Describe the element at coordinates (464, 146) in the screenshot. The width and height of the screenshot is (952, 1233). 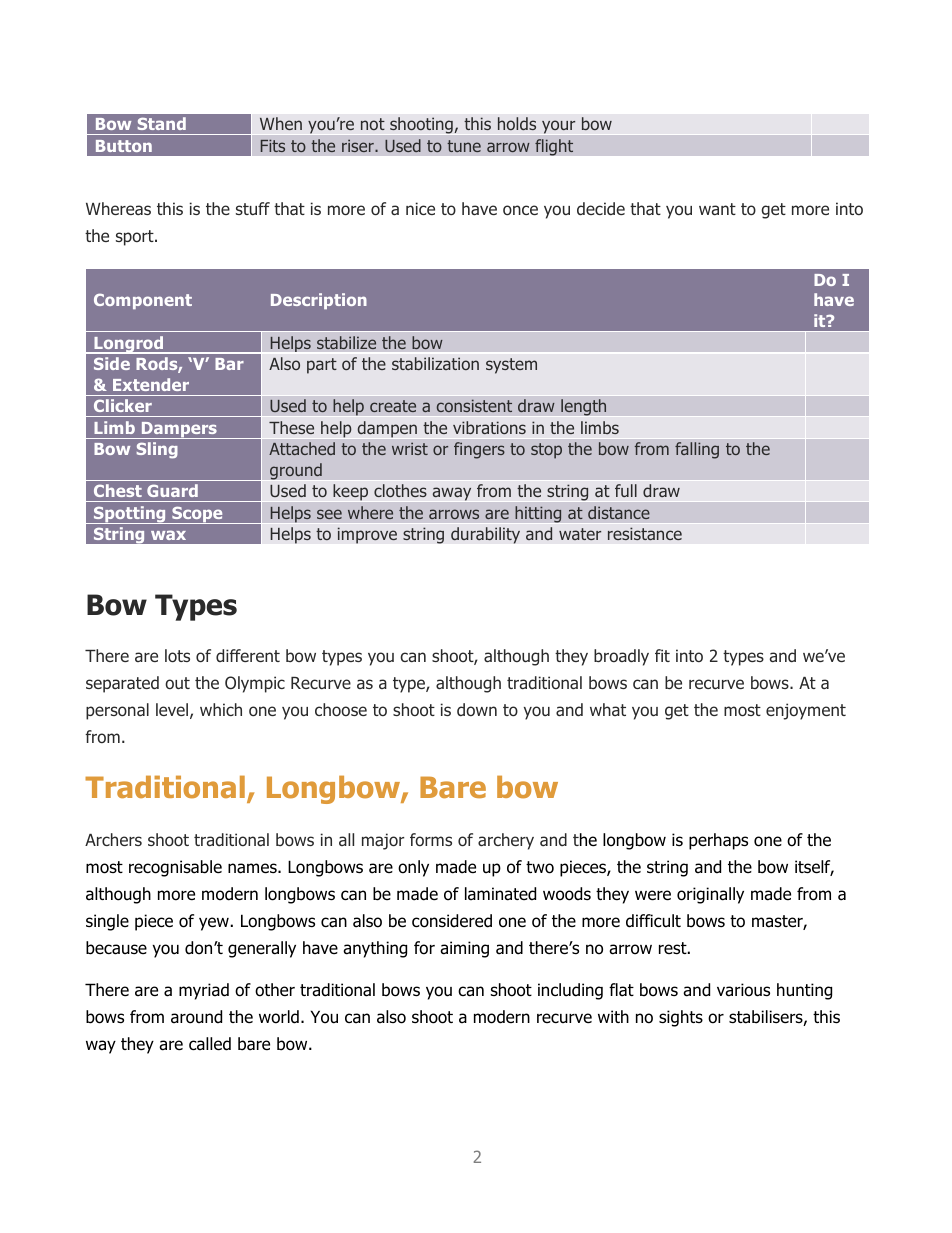
I see `tune` at that location.
